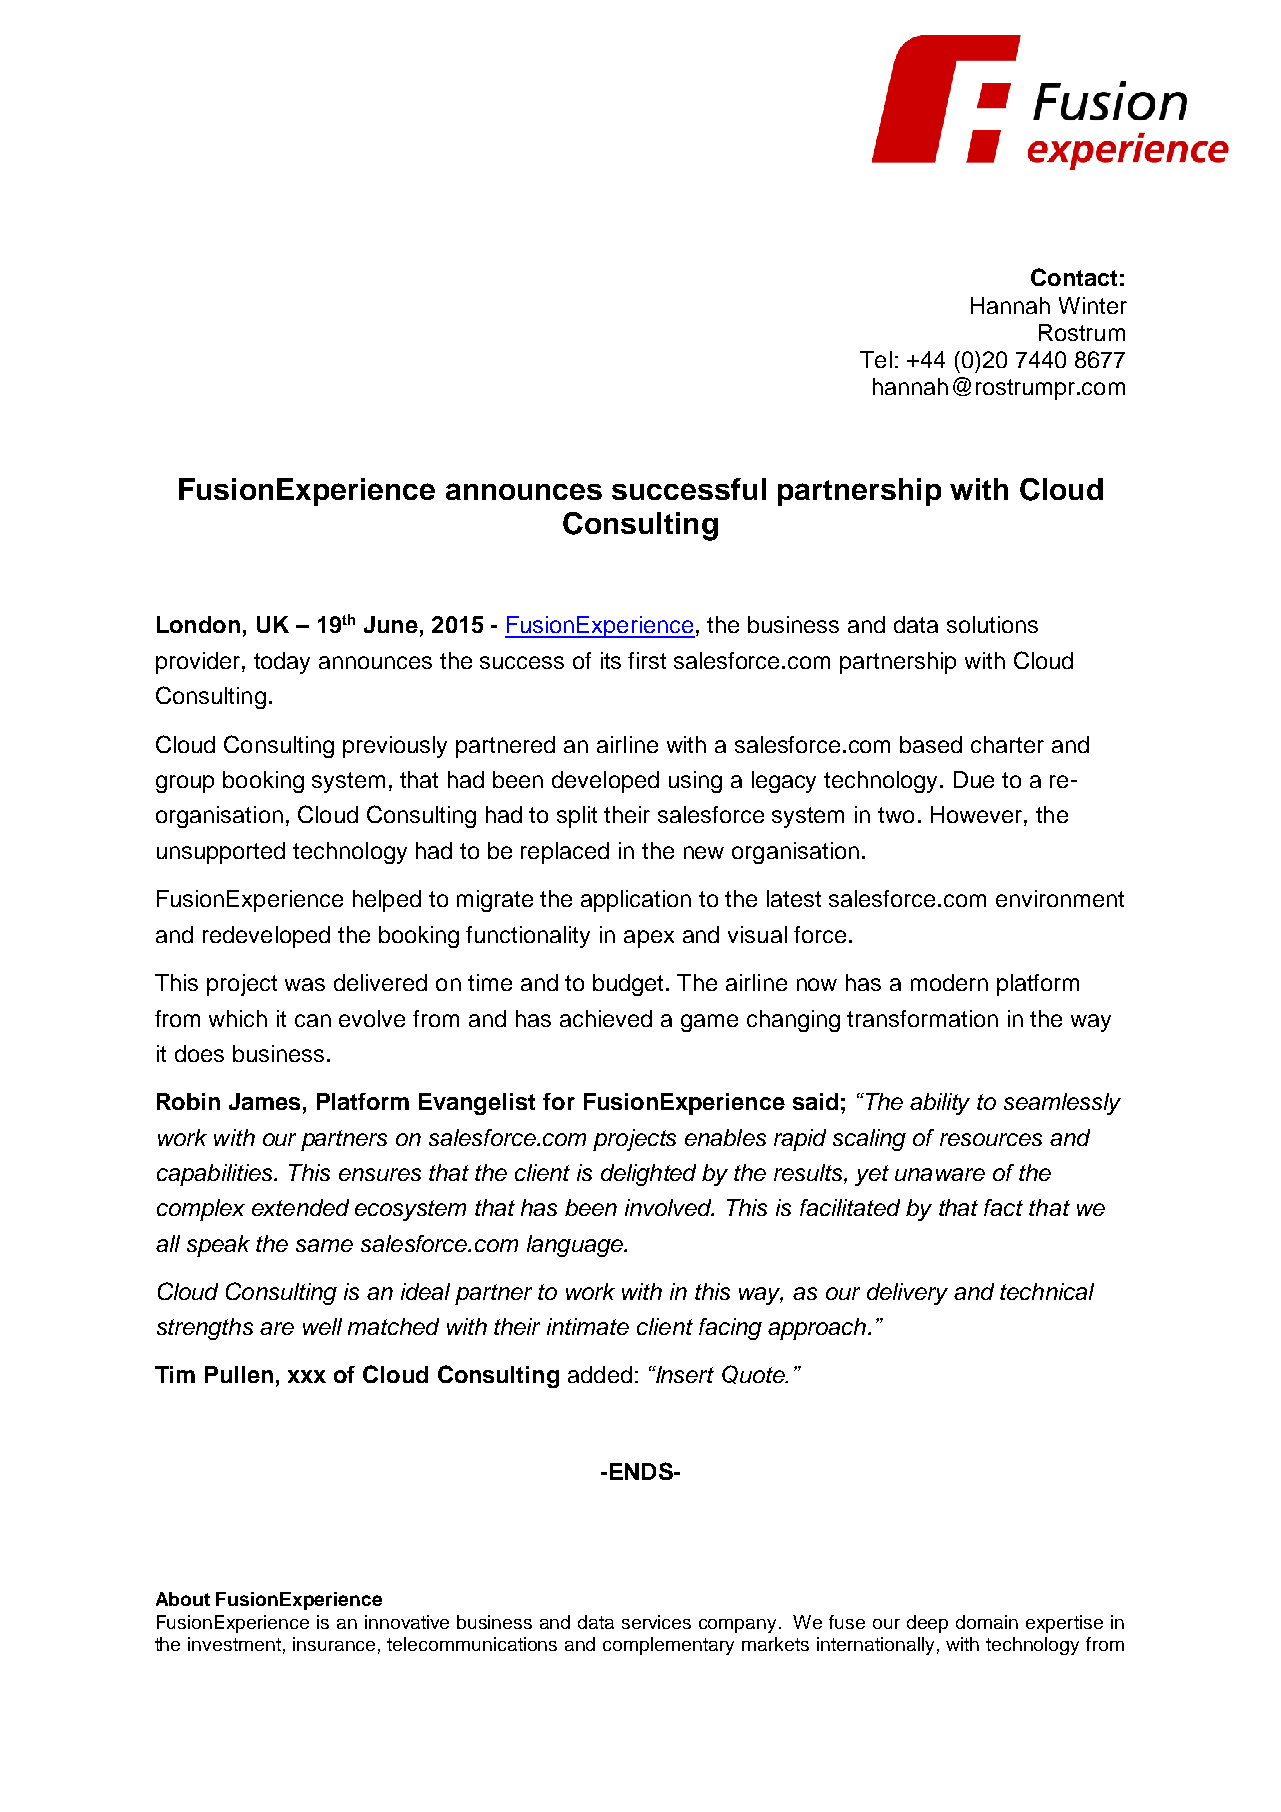 Image resolution: width=1281 pixels, height=1812 pixels. Describe the element at coordinates (1074, 277) in the screenshot. I see `Contact` at that location.
